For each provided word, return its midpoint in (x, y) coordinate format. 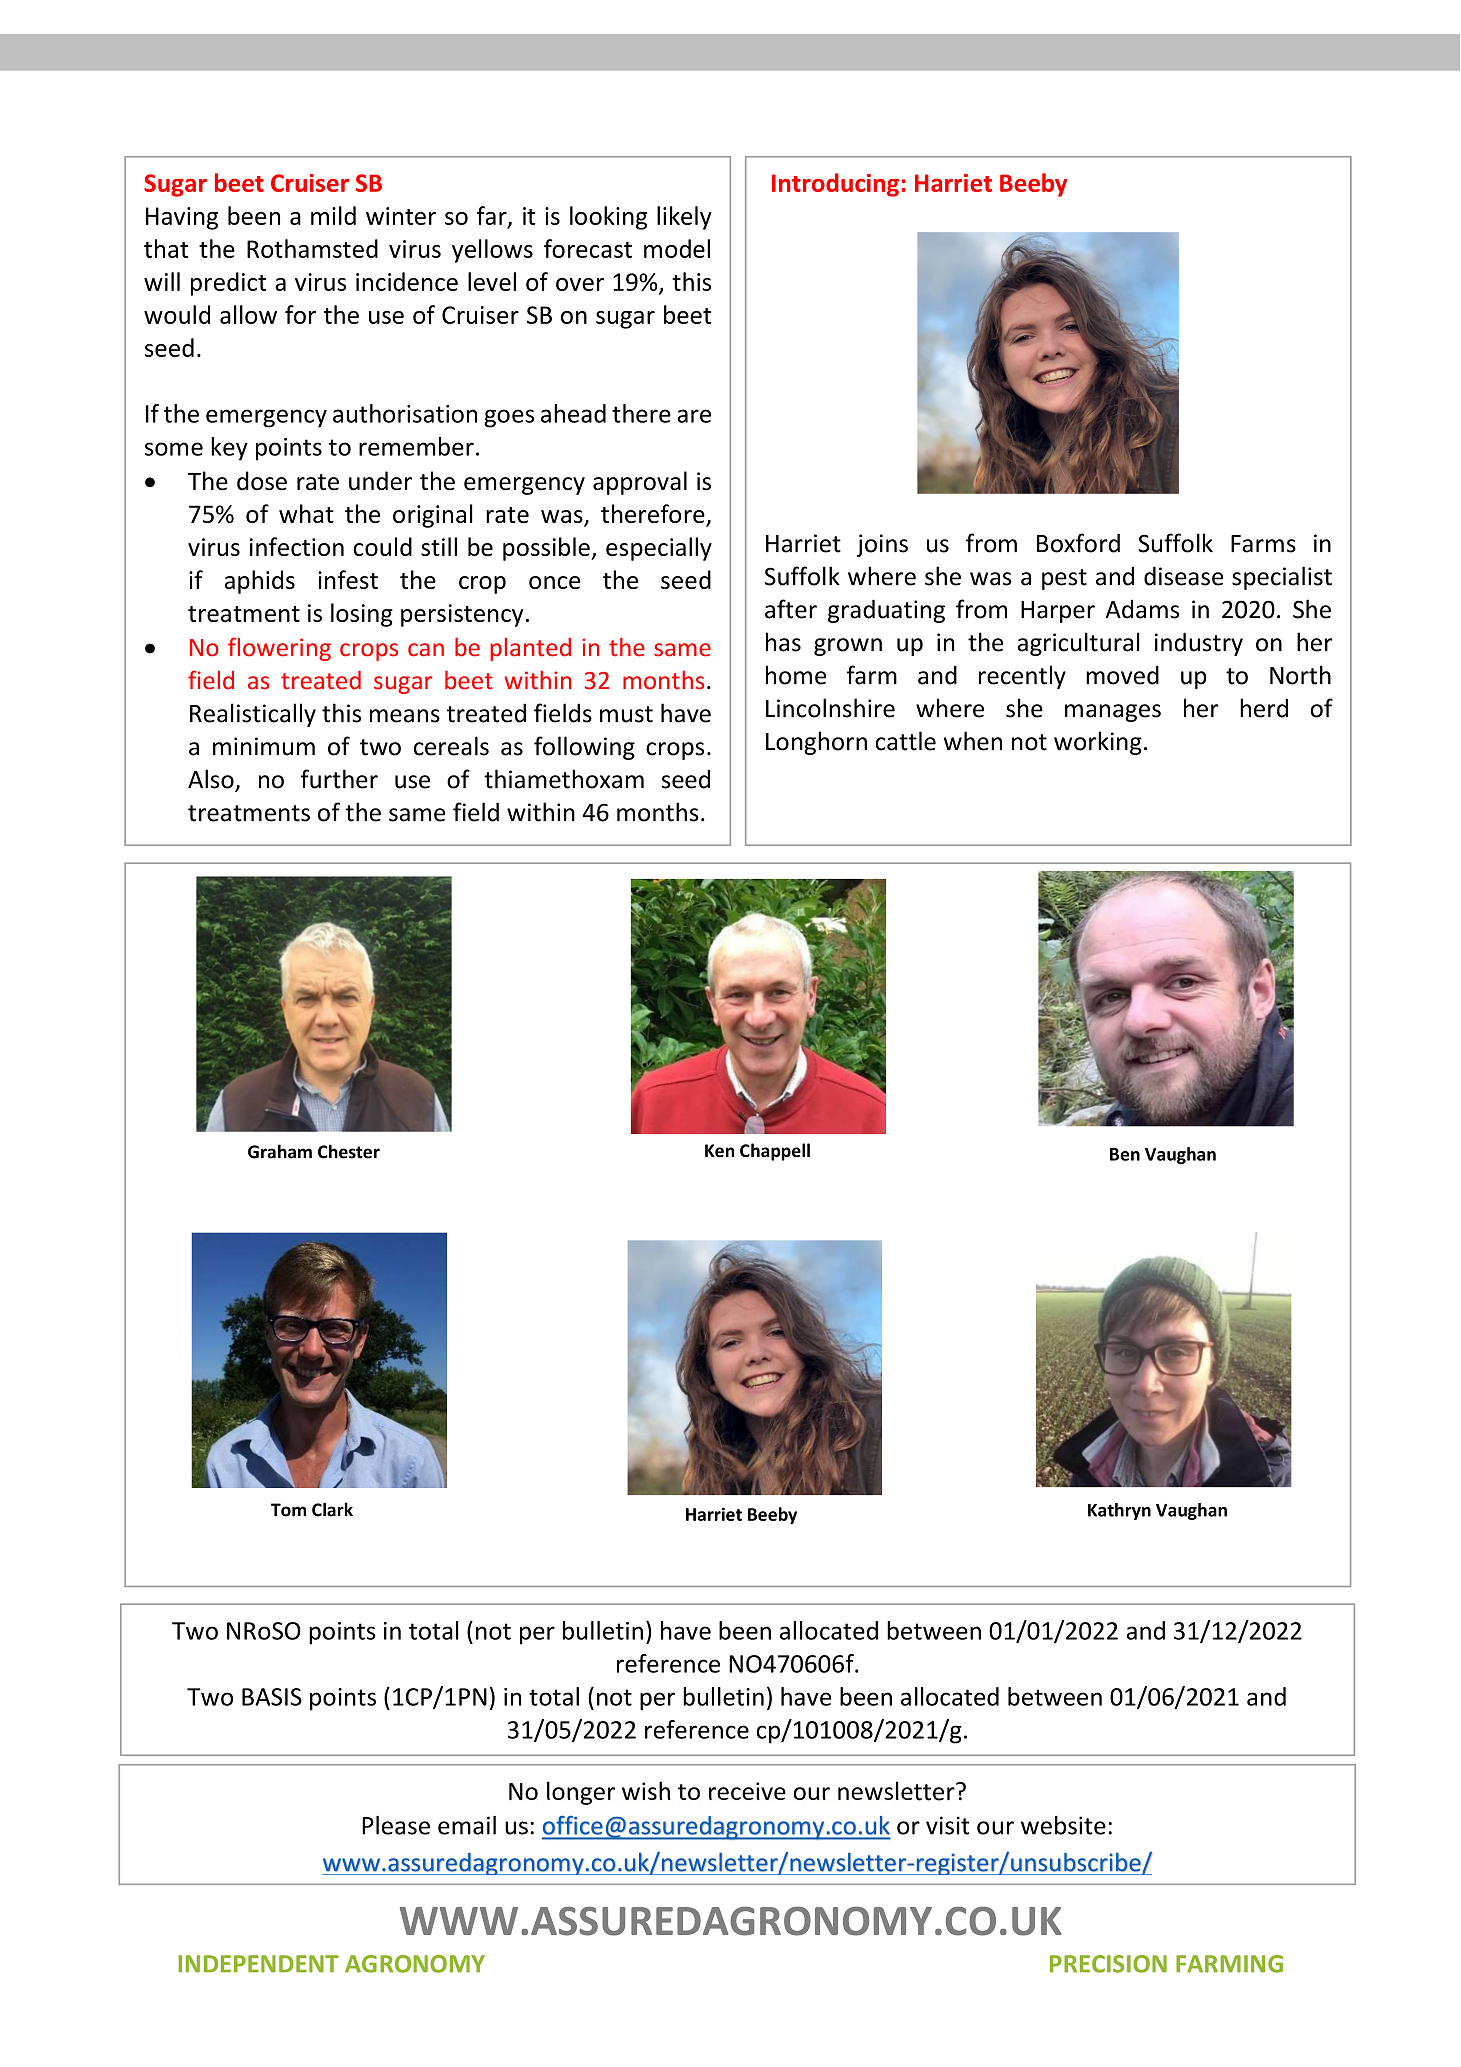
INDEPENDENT (258, 1964)
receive (747, 1791)
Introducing (835, 185)
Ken (719, 1150)
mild (333, 215)
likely (684, 218)
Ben (1125, 1154)
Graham (280, 1151)
